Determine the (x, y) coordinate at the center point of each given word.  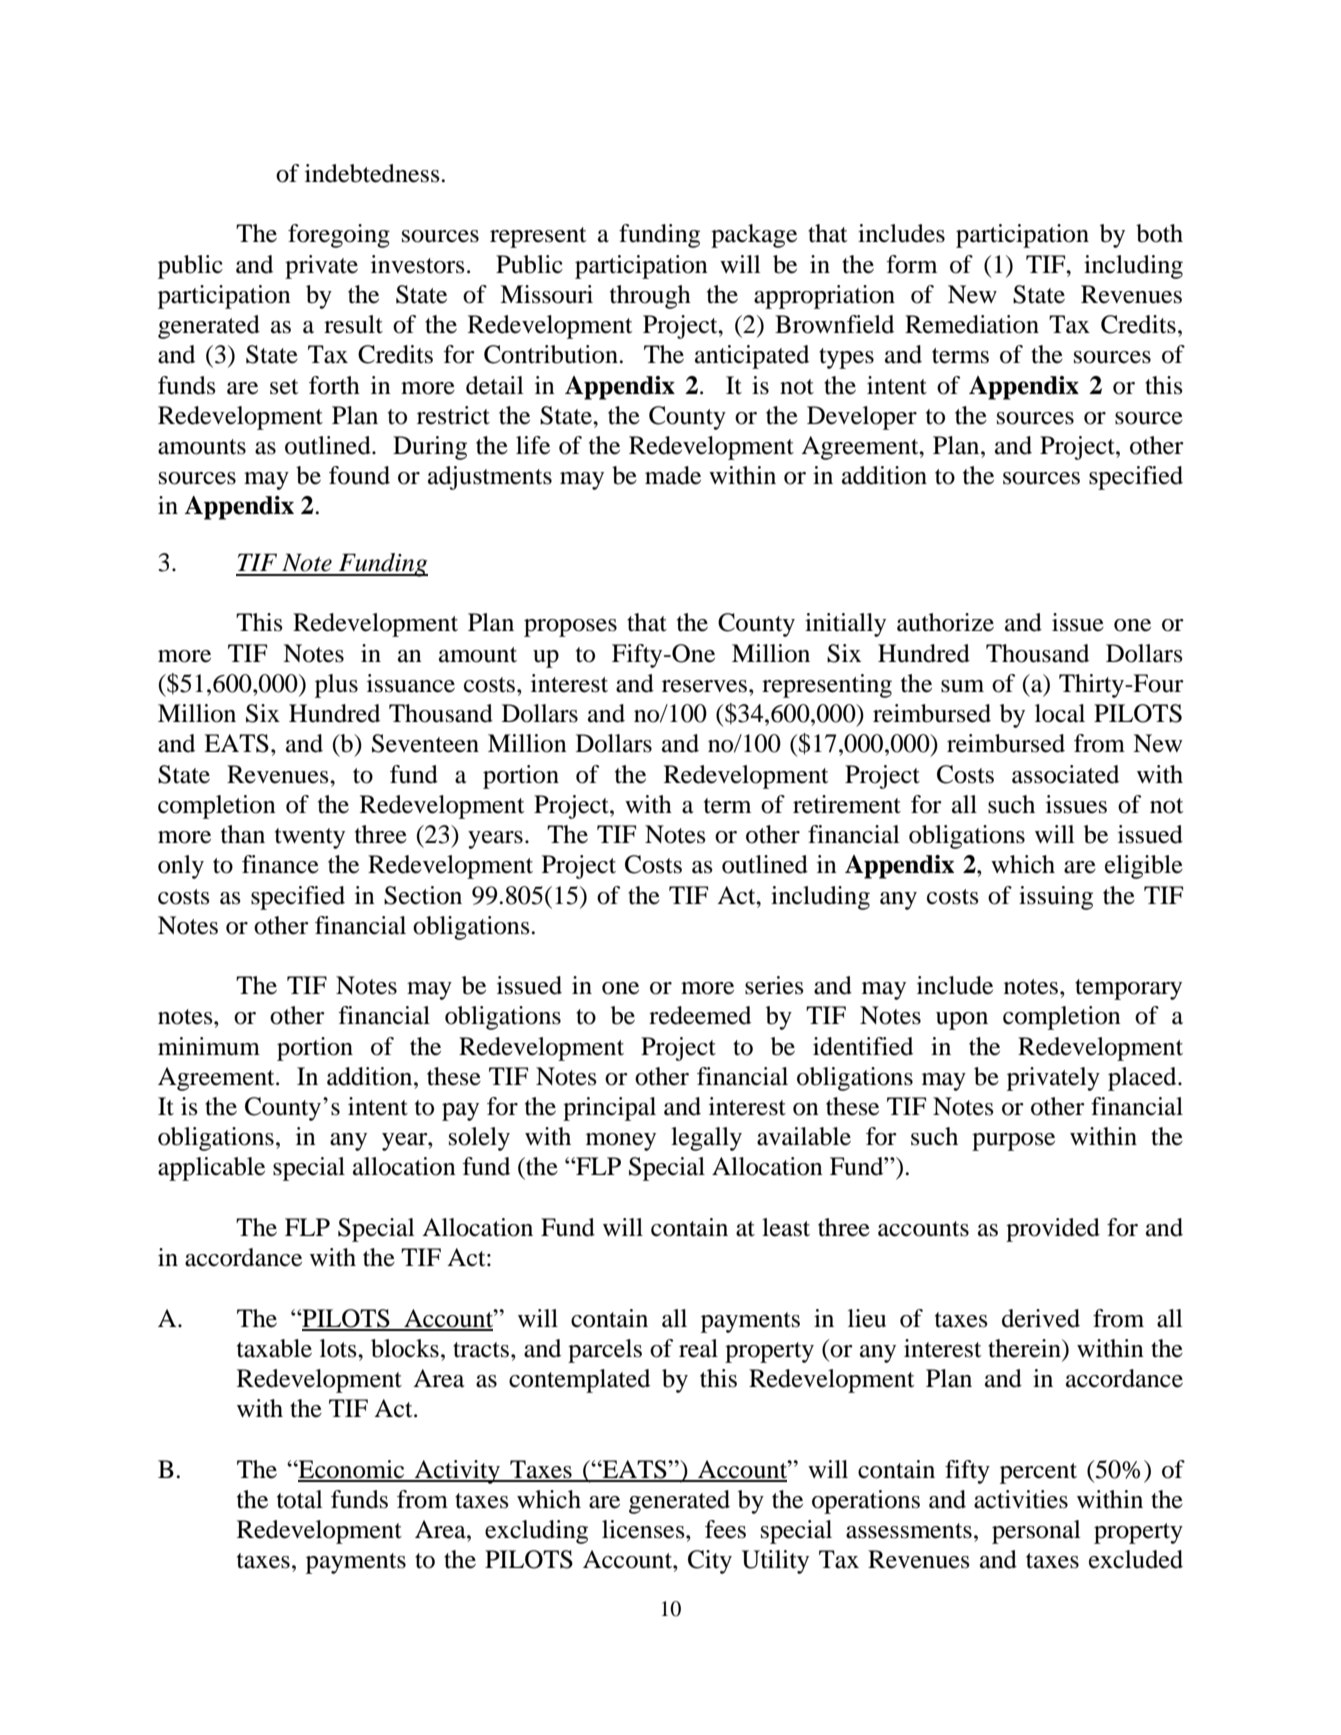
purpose (1013, 1142)
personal (1036, 1532)
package (754, 236)
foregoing (339, 236)
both (1159, 233)
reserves (706, 686)
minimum (209, 1046)
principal (609, 1109)
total (300, 1499)
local (1060, 713)
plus (336, 686)
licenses (644, 1529)
